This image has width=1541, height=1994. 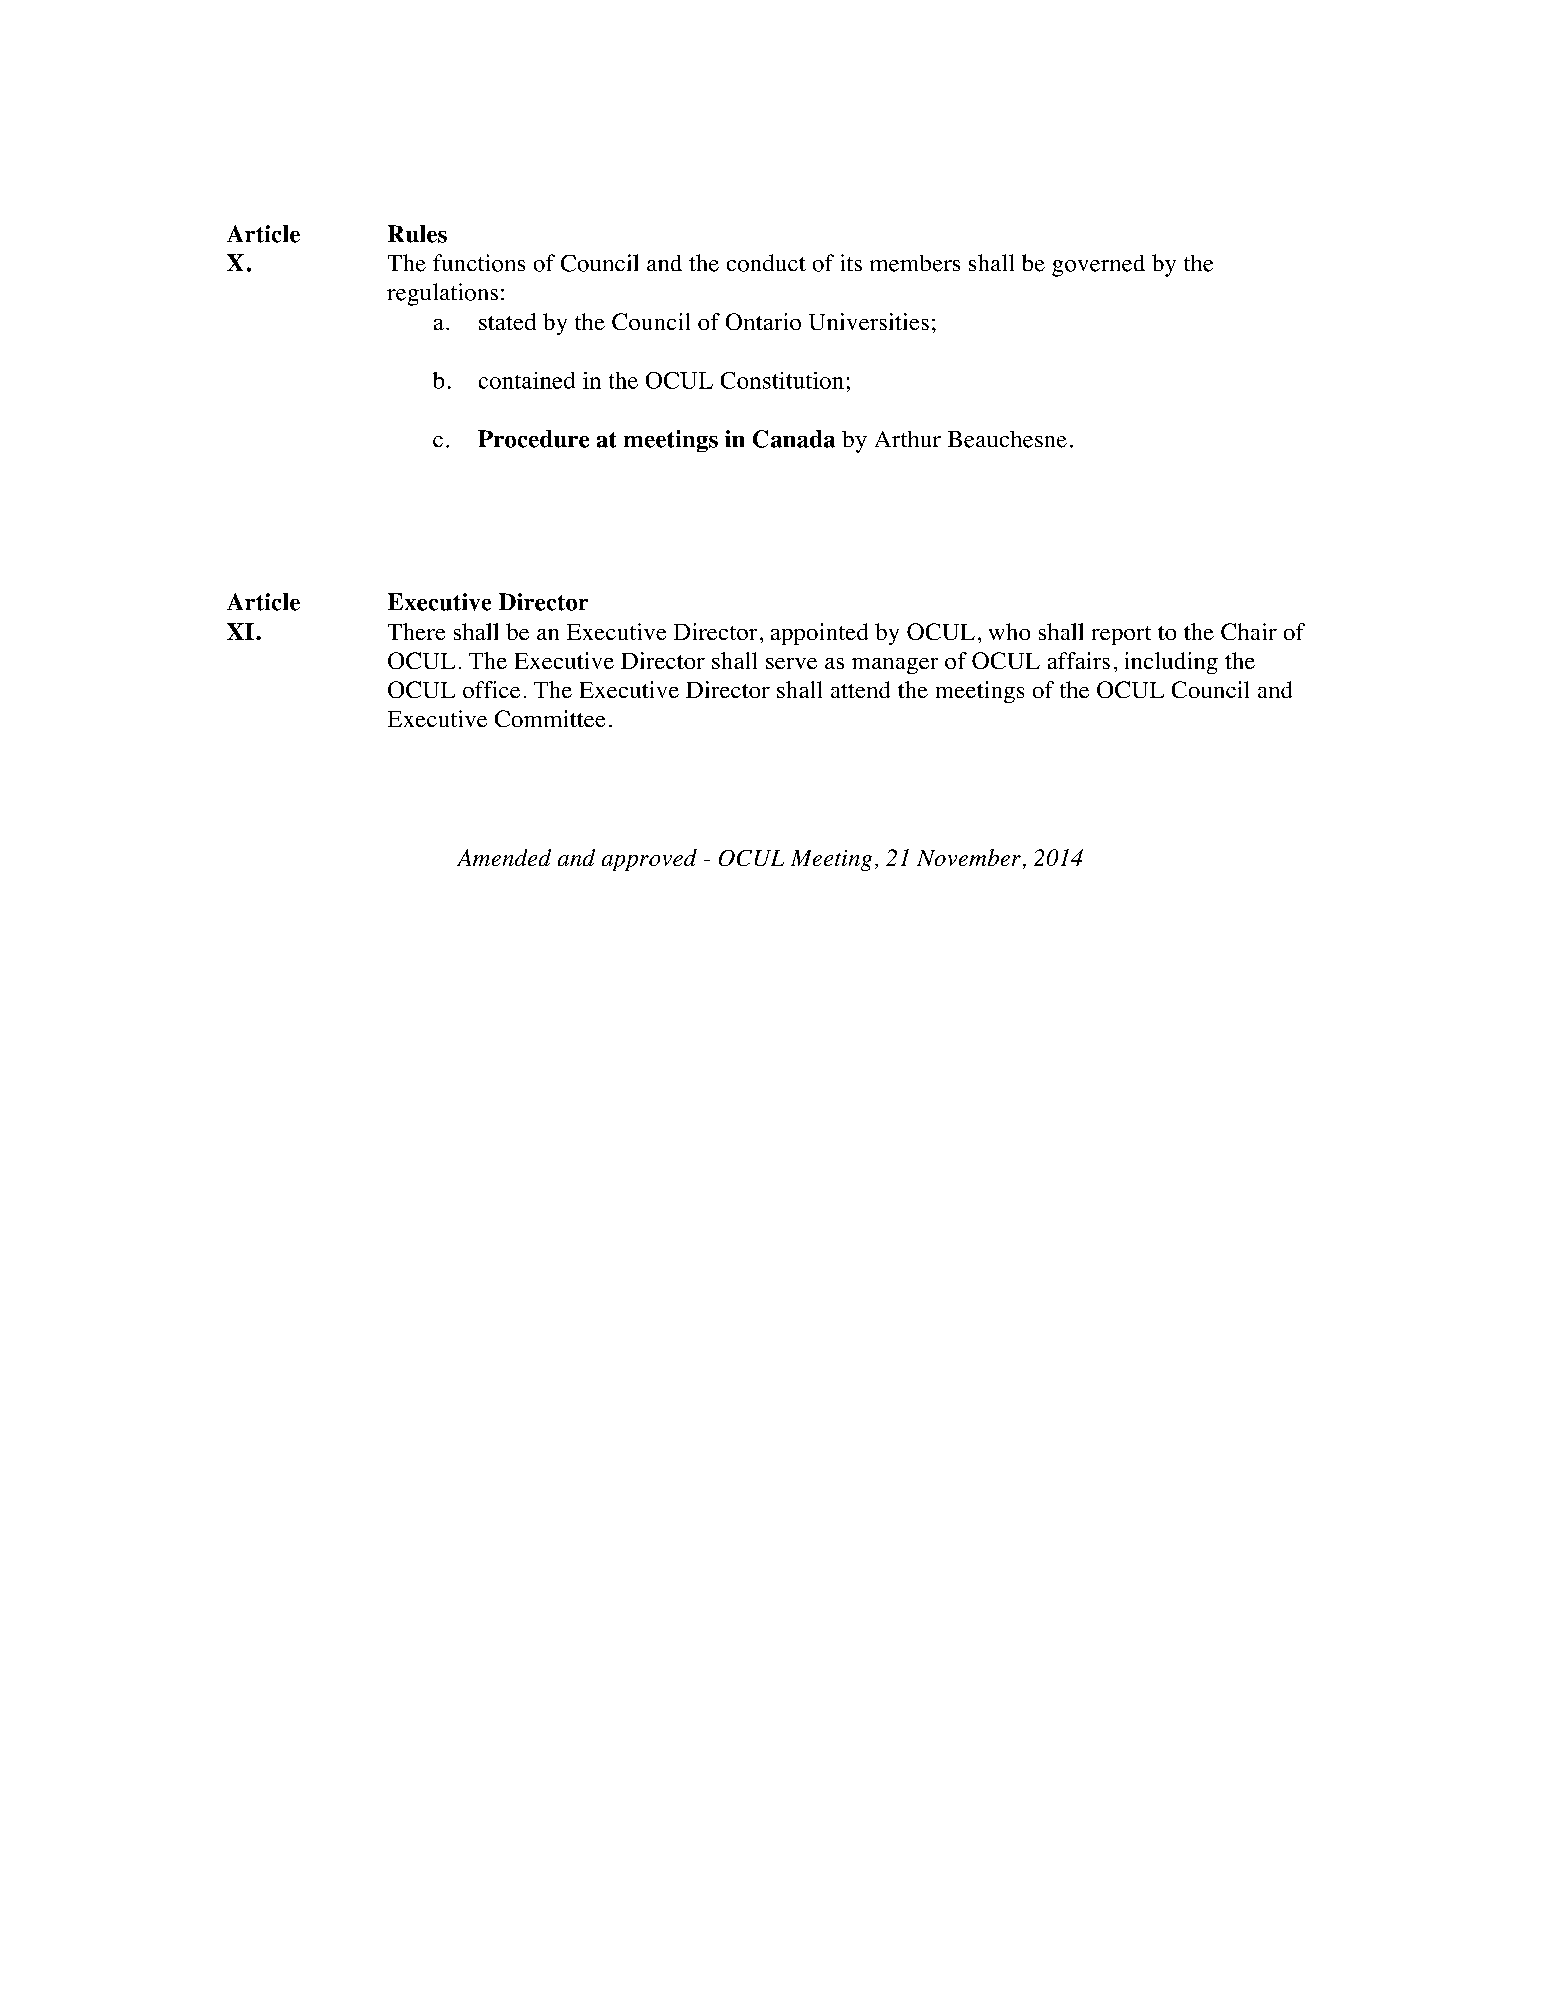 What do you see at coordinates (1171, 663) in the image?
I see `including` at bounding box center [1171, 663].
